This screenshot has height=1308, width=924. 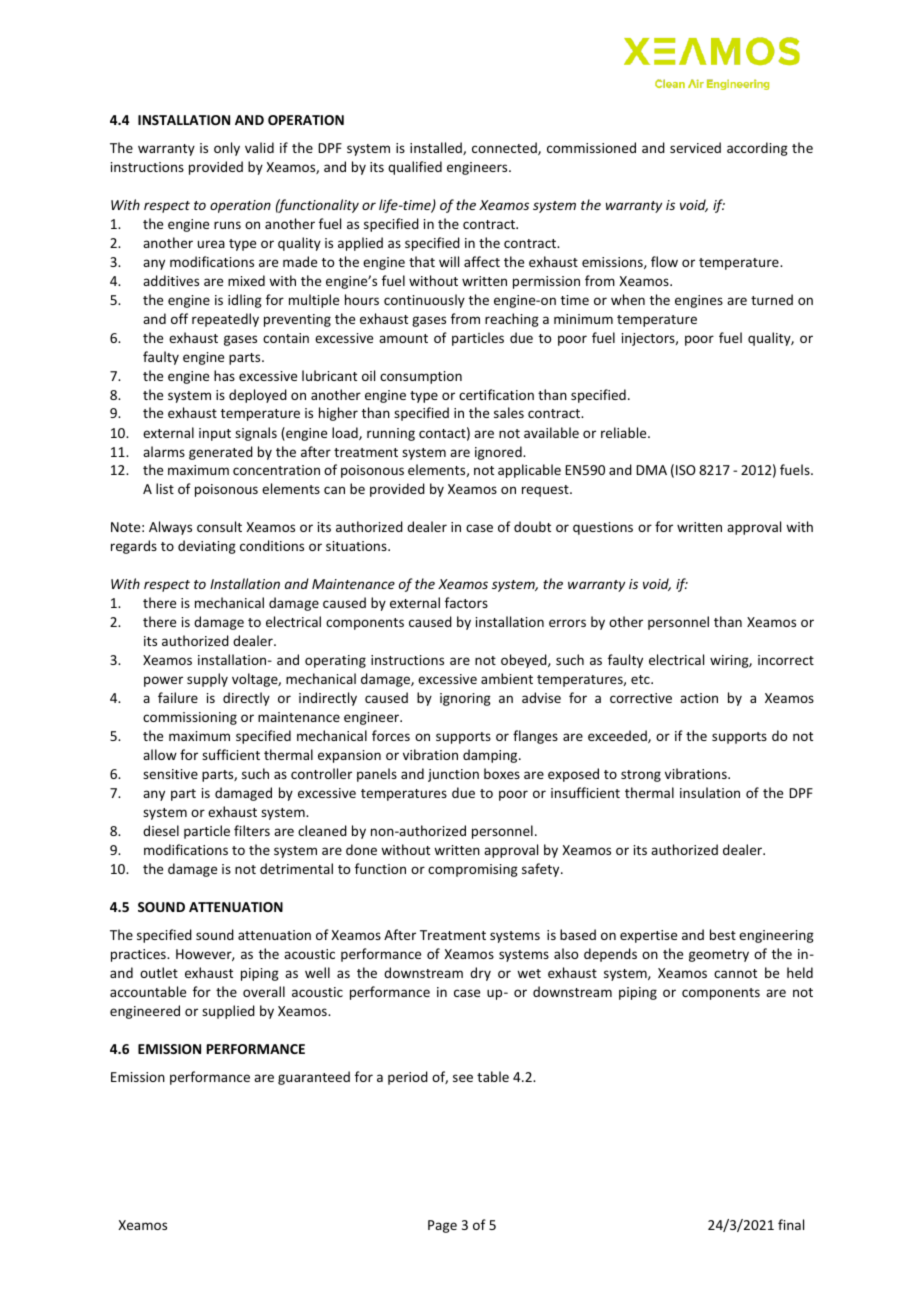 I want to click on only, so click(x=227, y=149).
